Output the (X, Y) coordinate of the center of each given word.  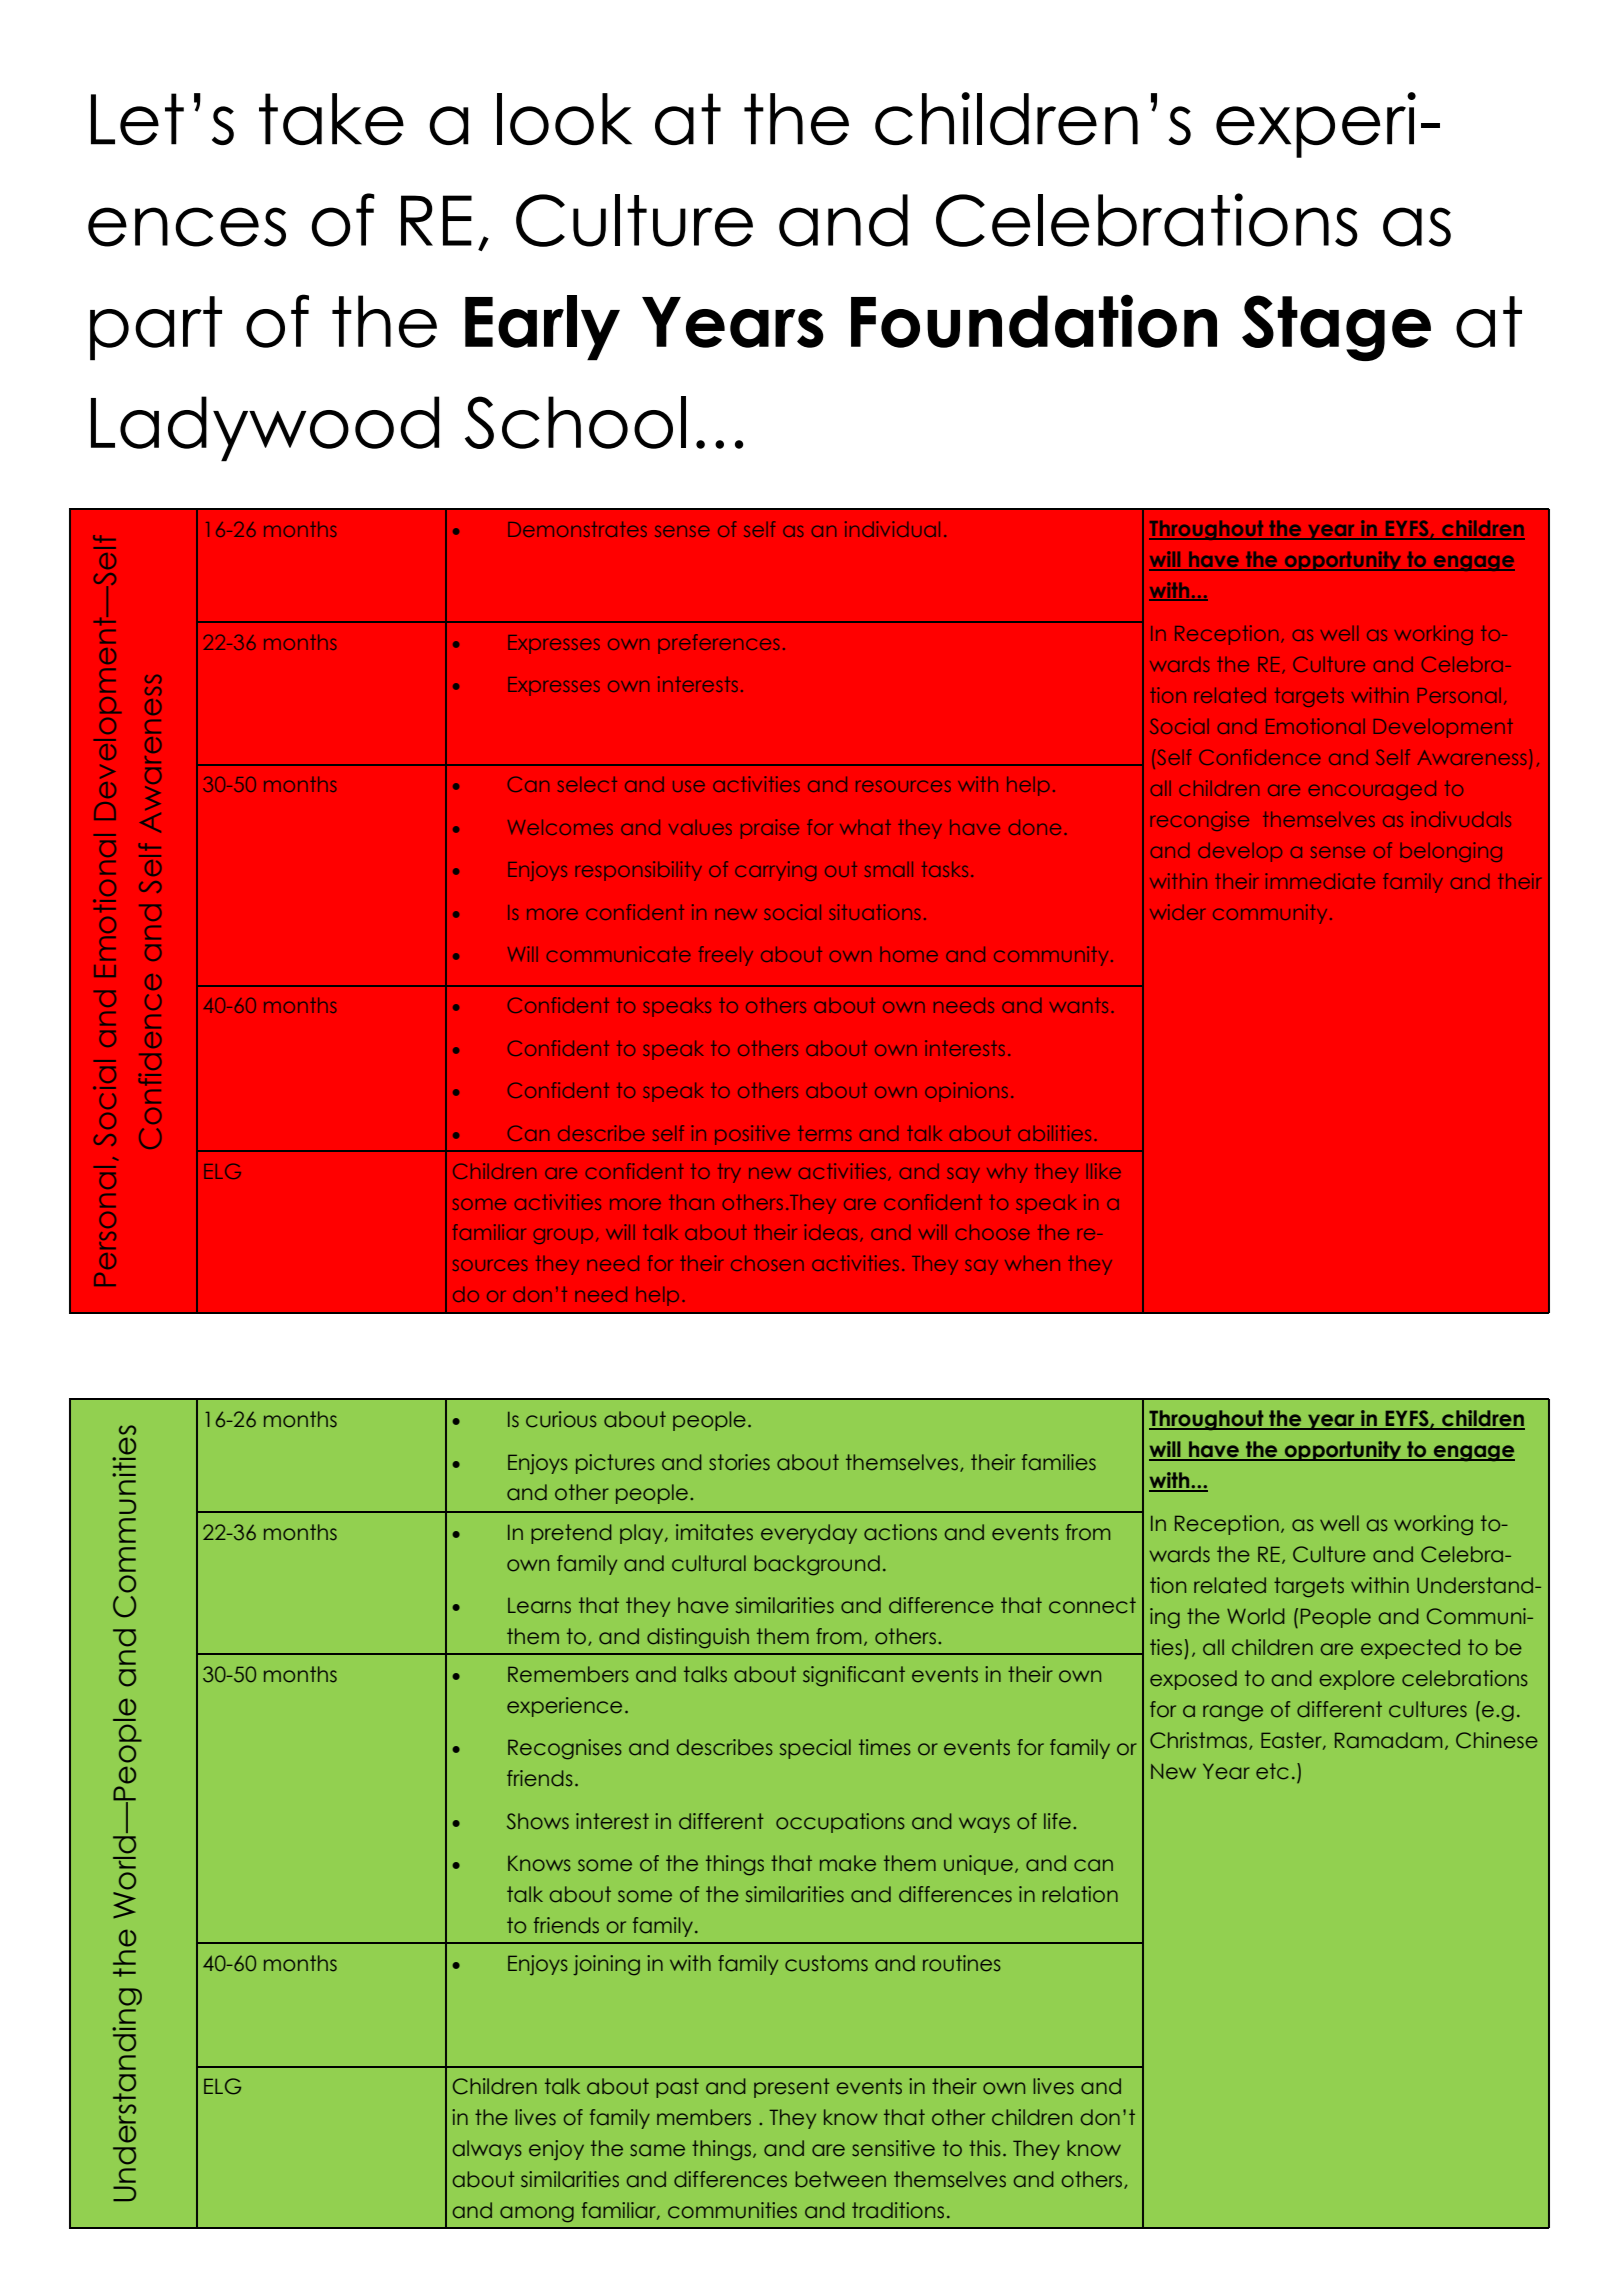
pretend (571, 1534)
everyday (809, 1534)
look (564, 119)
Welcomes (560, 827)
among (537, 2214)
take (331, 119)
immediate (1320, 881)
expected (1410, 1649)
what (865, 827)
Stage (1336, 328)
